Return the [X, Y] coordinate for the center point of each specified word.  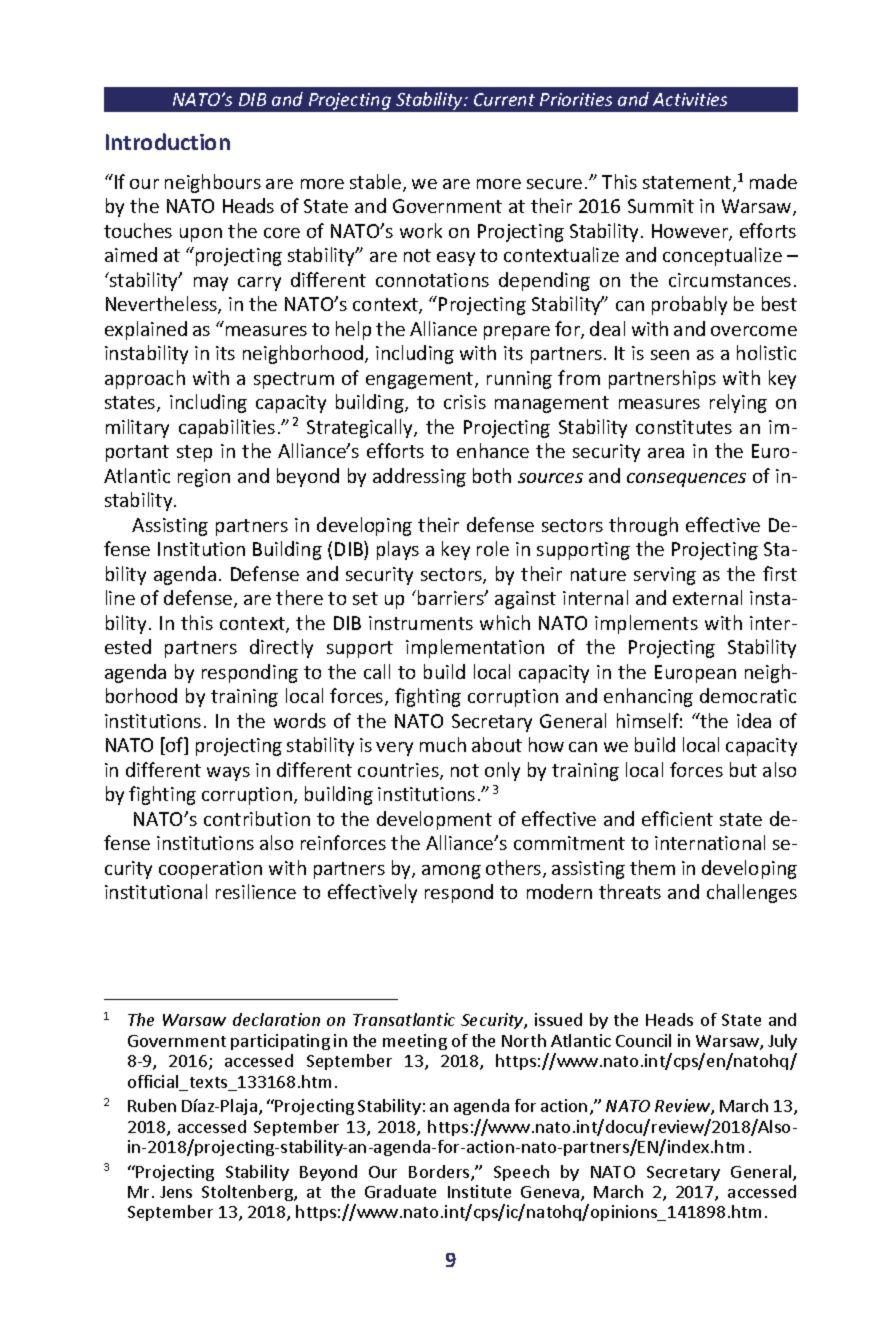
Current [504, 99]
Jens [176, 1192]
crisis [465, 402]
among [451, 872]
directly [281, 648]
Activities [690, 99]
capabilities [227, 428]
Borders [440, 1173]
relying [738, 403]
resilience [256, 891]
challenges [752, 893]
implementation [475, 648]
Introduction [168, 141]
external [707, 597]
